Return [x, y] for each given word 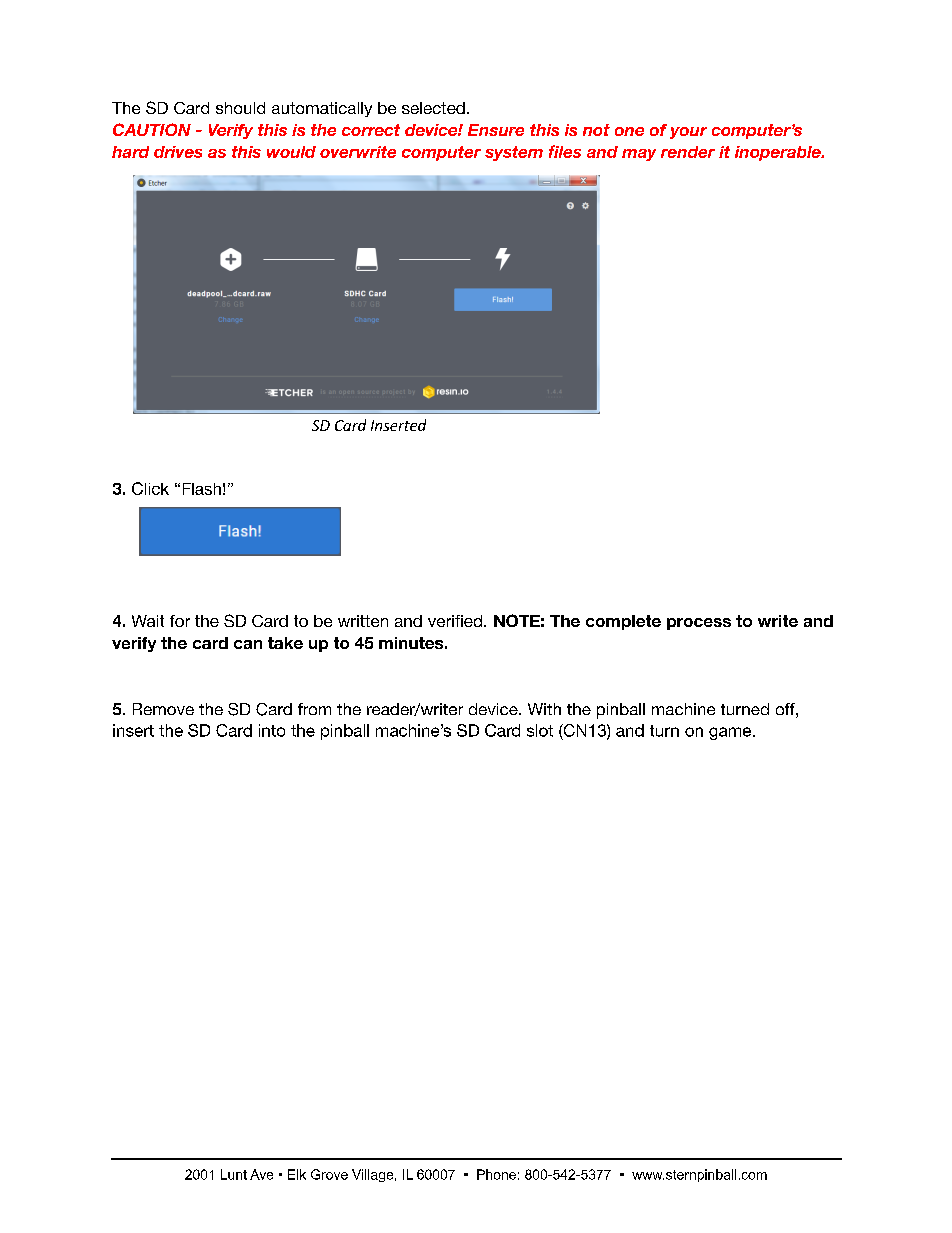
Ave [261, 1174]
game [731, 733]
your [688, 133]
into [272, 730]
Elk [297, 1174]
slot [540, 730]
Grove [329, 1174]
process [699, 624]
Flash [202, 489]
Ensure [496, 130]
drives [178, 152]
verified [455, 621]
